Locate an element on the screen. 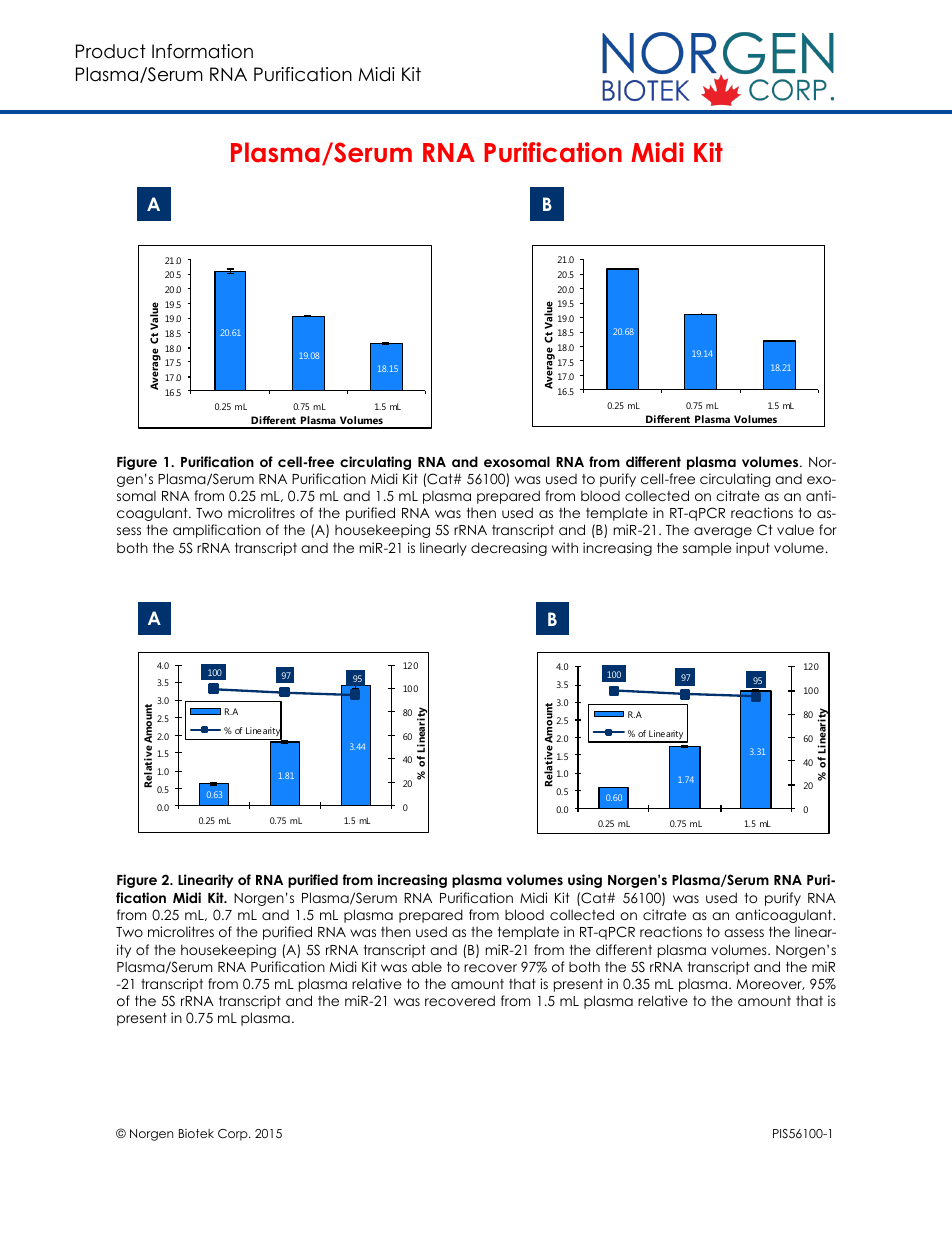 Image resolution: width=952 pixels, height=1233 pixels. decreasing is located at coordinates (509, 549).
